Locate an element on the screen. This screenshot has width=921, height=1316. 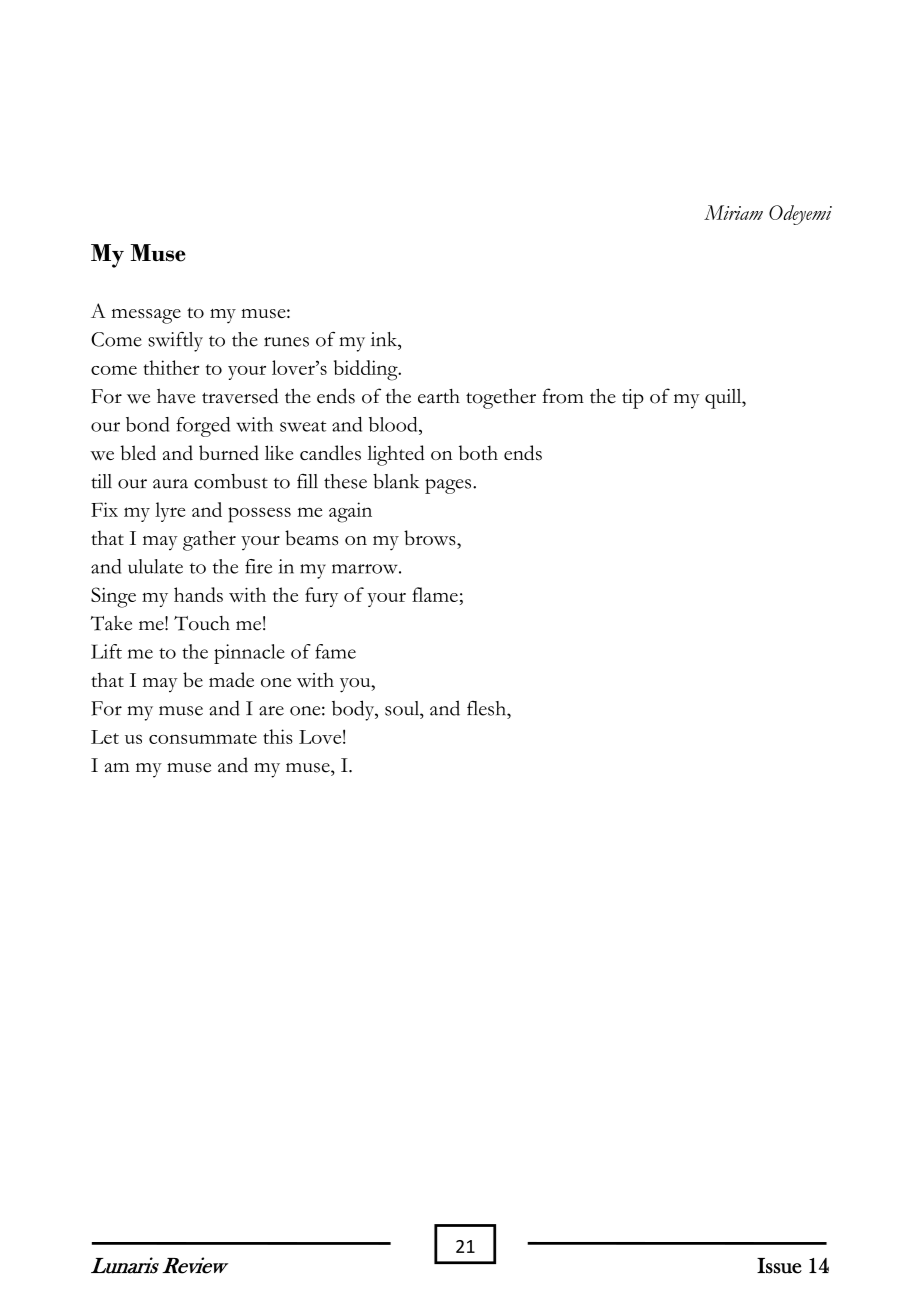
Issue is located at coordinates (779, 1266).
